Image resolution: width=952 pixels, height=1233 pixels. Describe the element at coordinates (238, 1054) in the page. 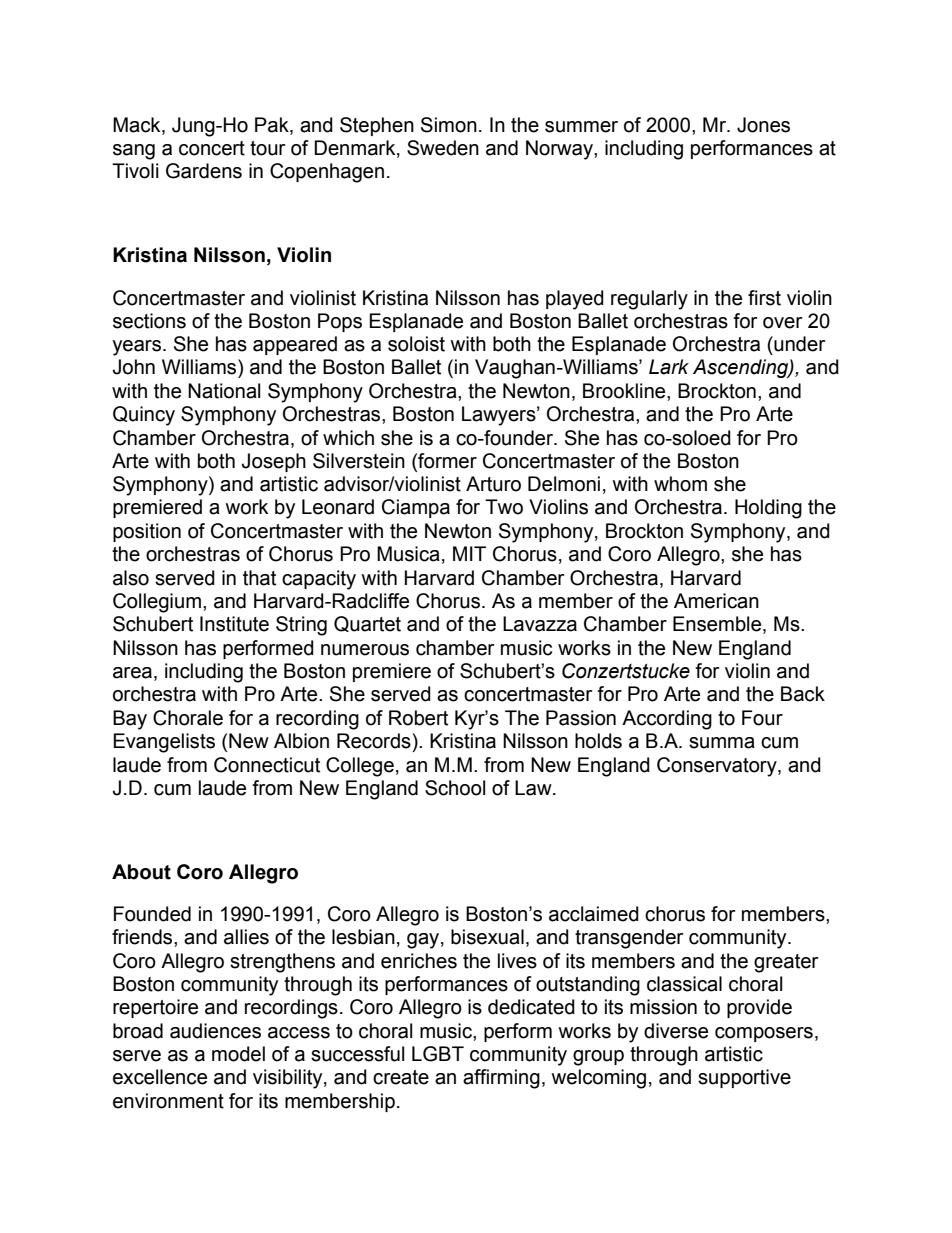

I see `model` at that location.
